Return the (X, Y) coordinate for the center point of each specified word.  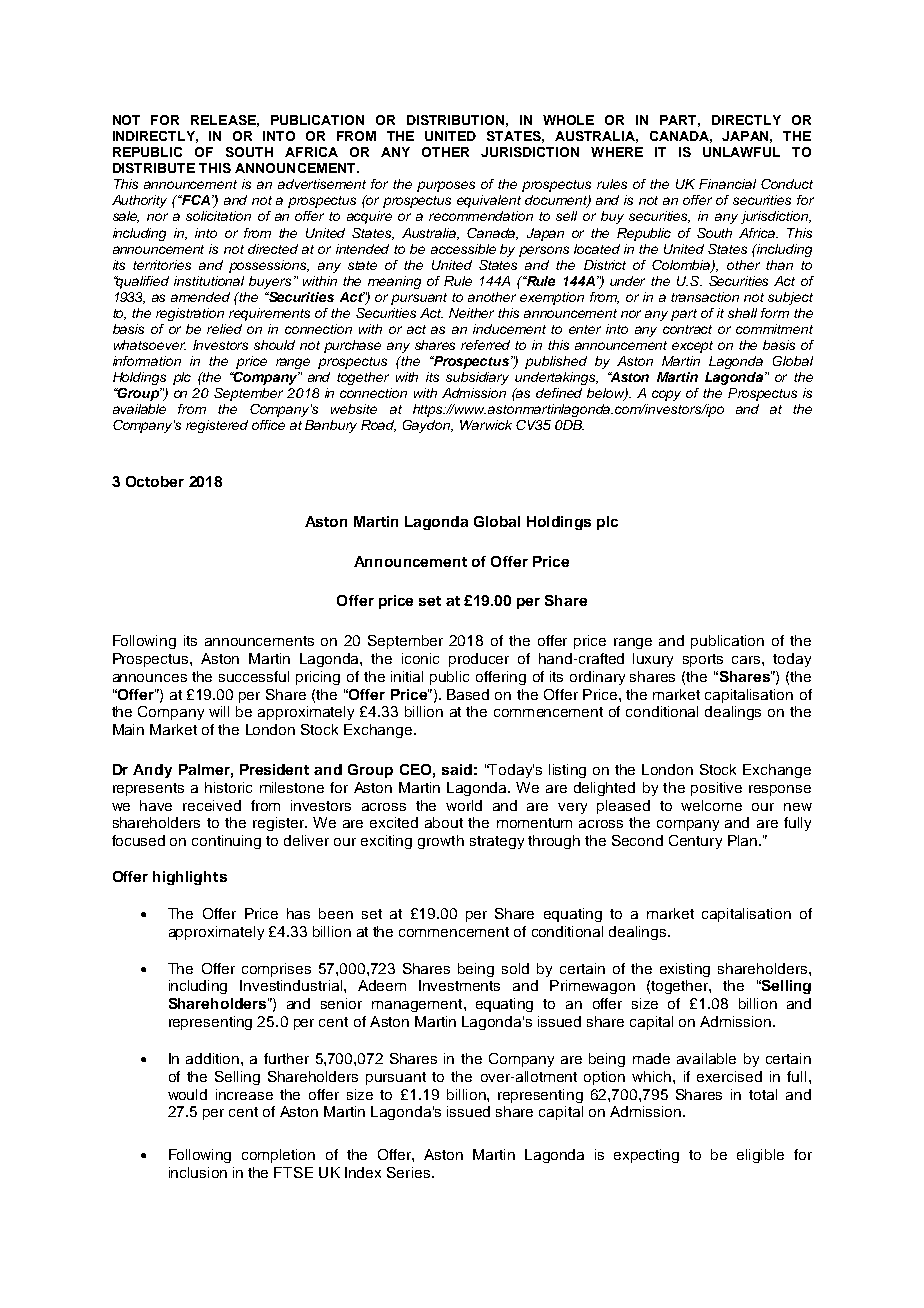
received (212, 805)
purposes (446, 186)
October (155, 481)
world (464, 805)
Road (378, 426)
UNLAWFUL (741, 152)
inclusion (198, 1172)
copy (666, 395)
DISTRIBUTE (154, 168)
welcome (711, 805)
